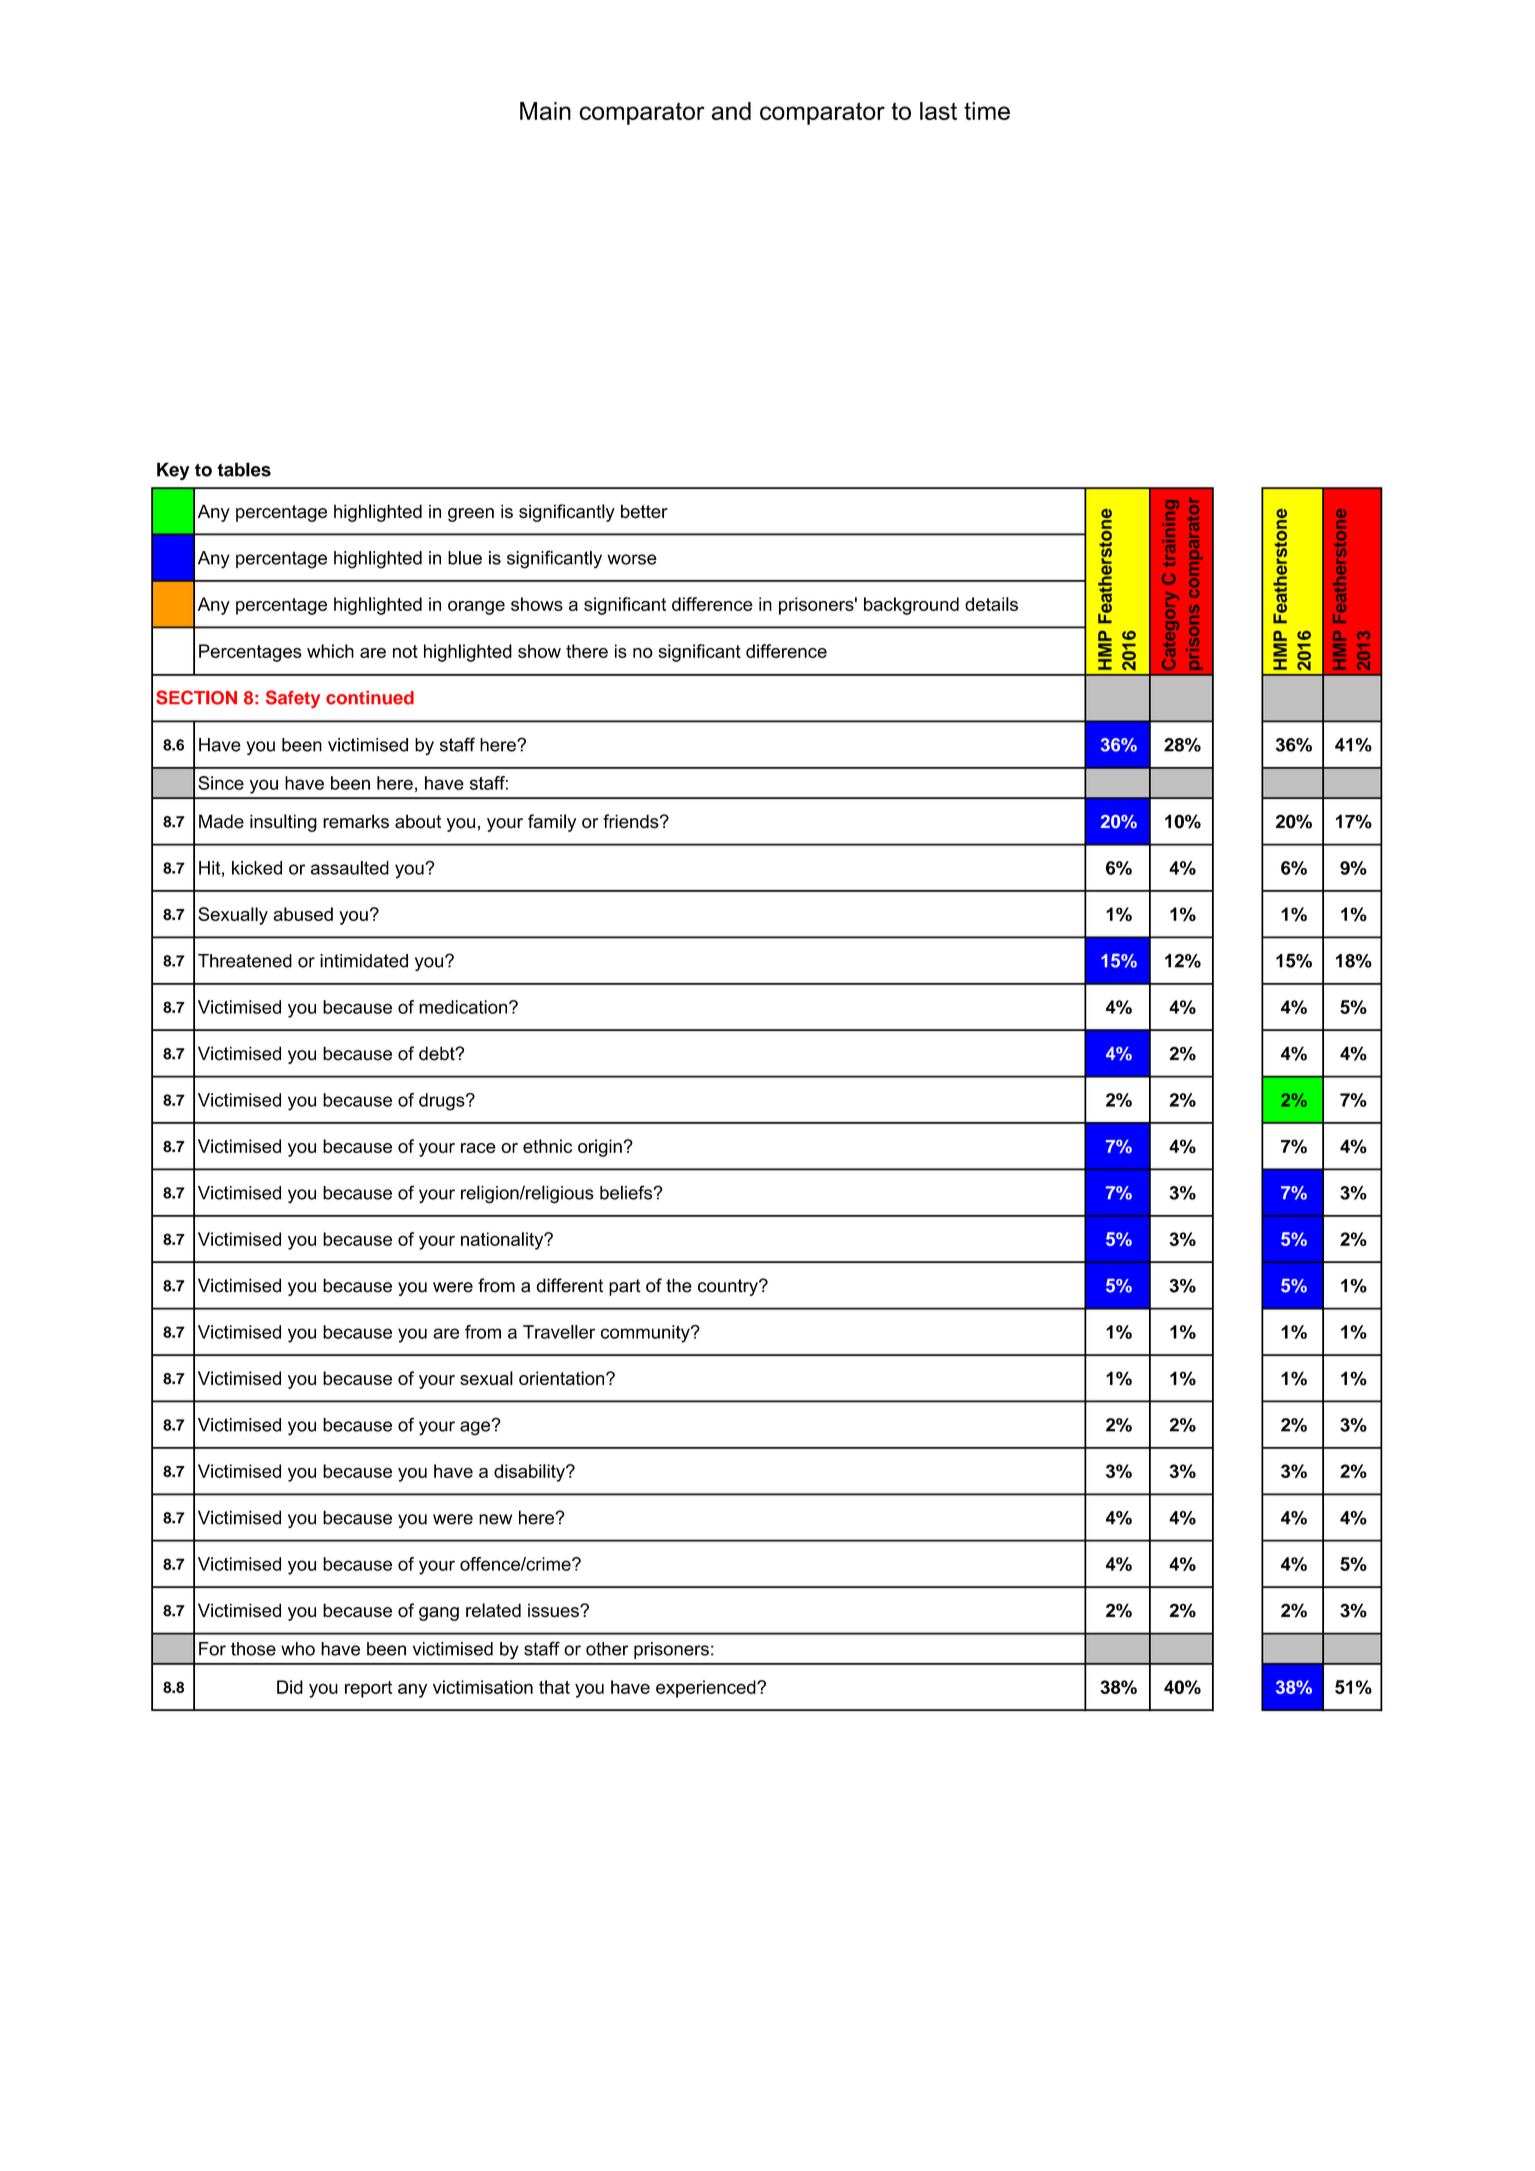 The width and height of the screenshot is (1535, 2171). I want to click on Main, so click(545, 111).
